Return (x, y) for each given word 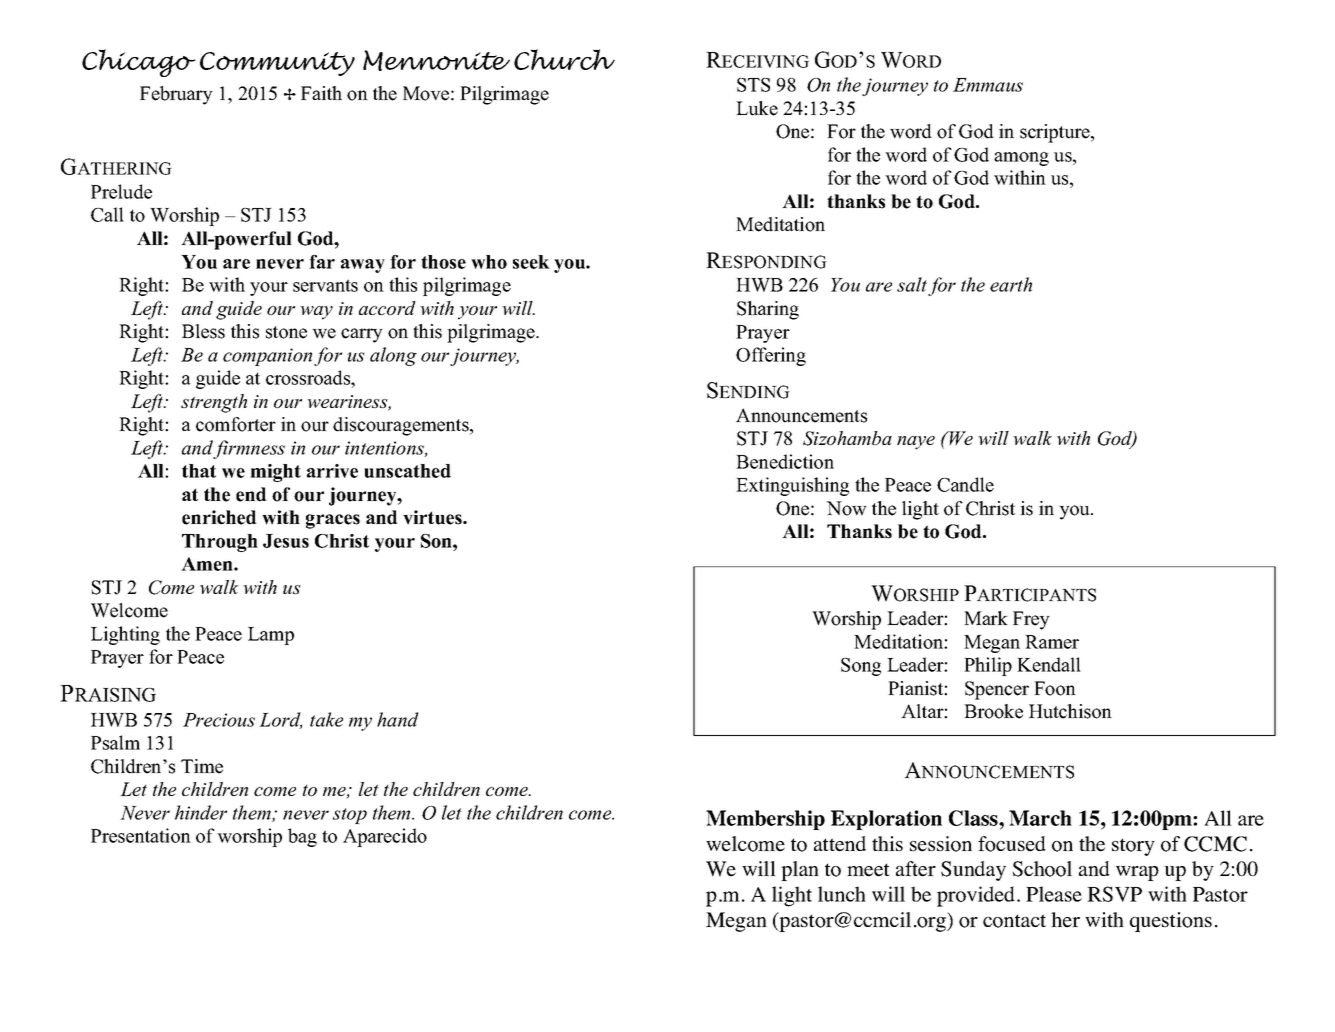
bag (302, 837)
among (1021, 159)
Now (846, 508)
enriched (219, 517)
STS (753, 85)
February (176, 95)
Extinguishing (792, 486)
